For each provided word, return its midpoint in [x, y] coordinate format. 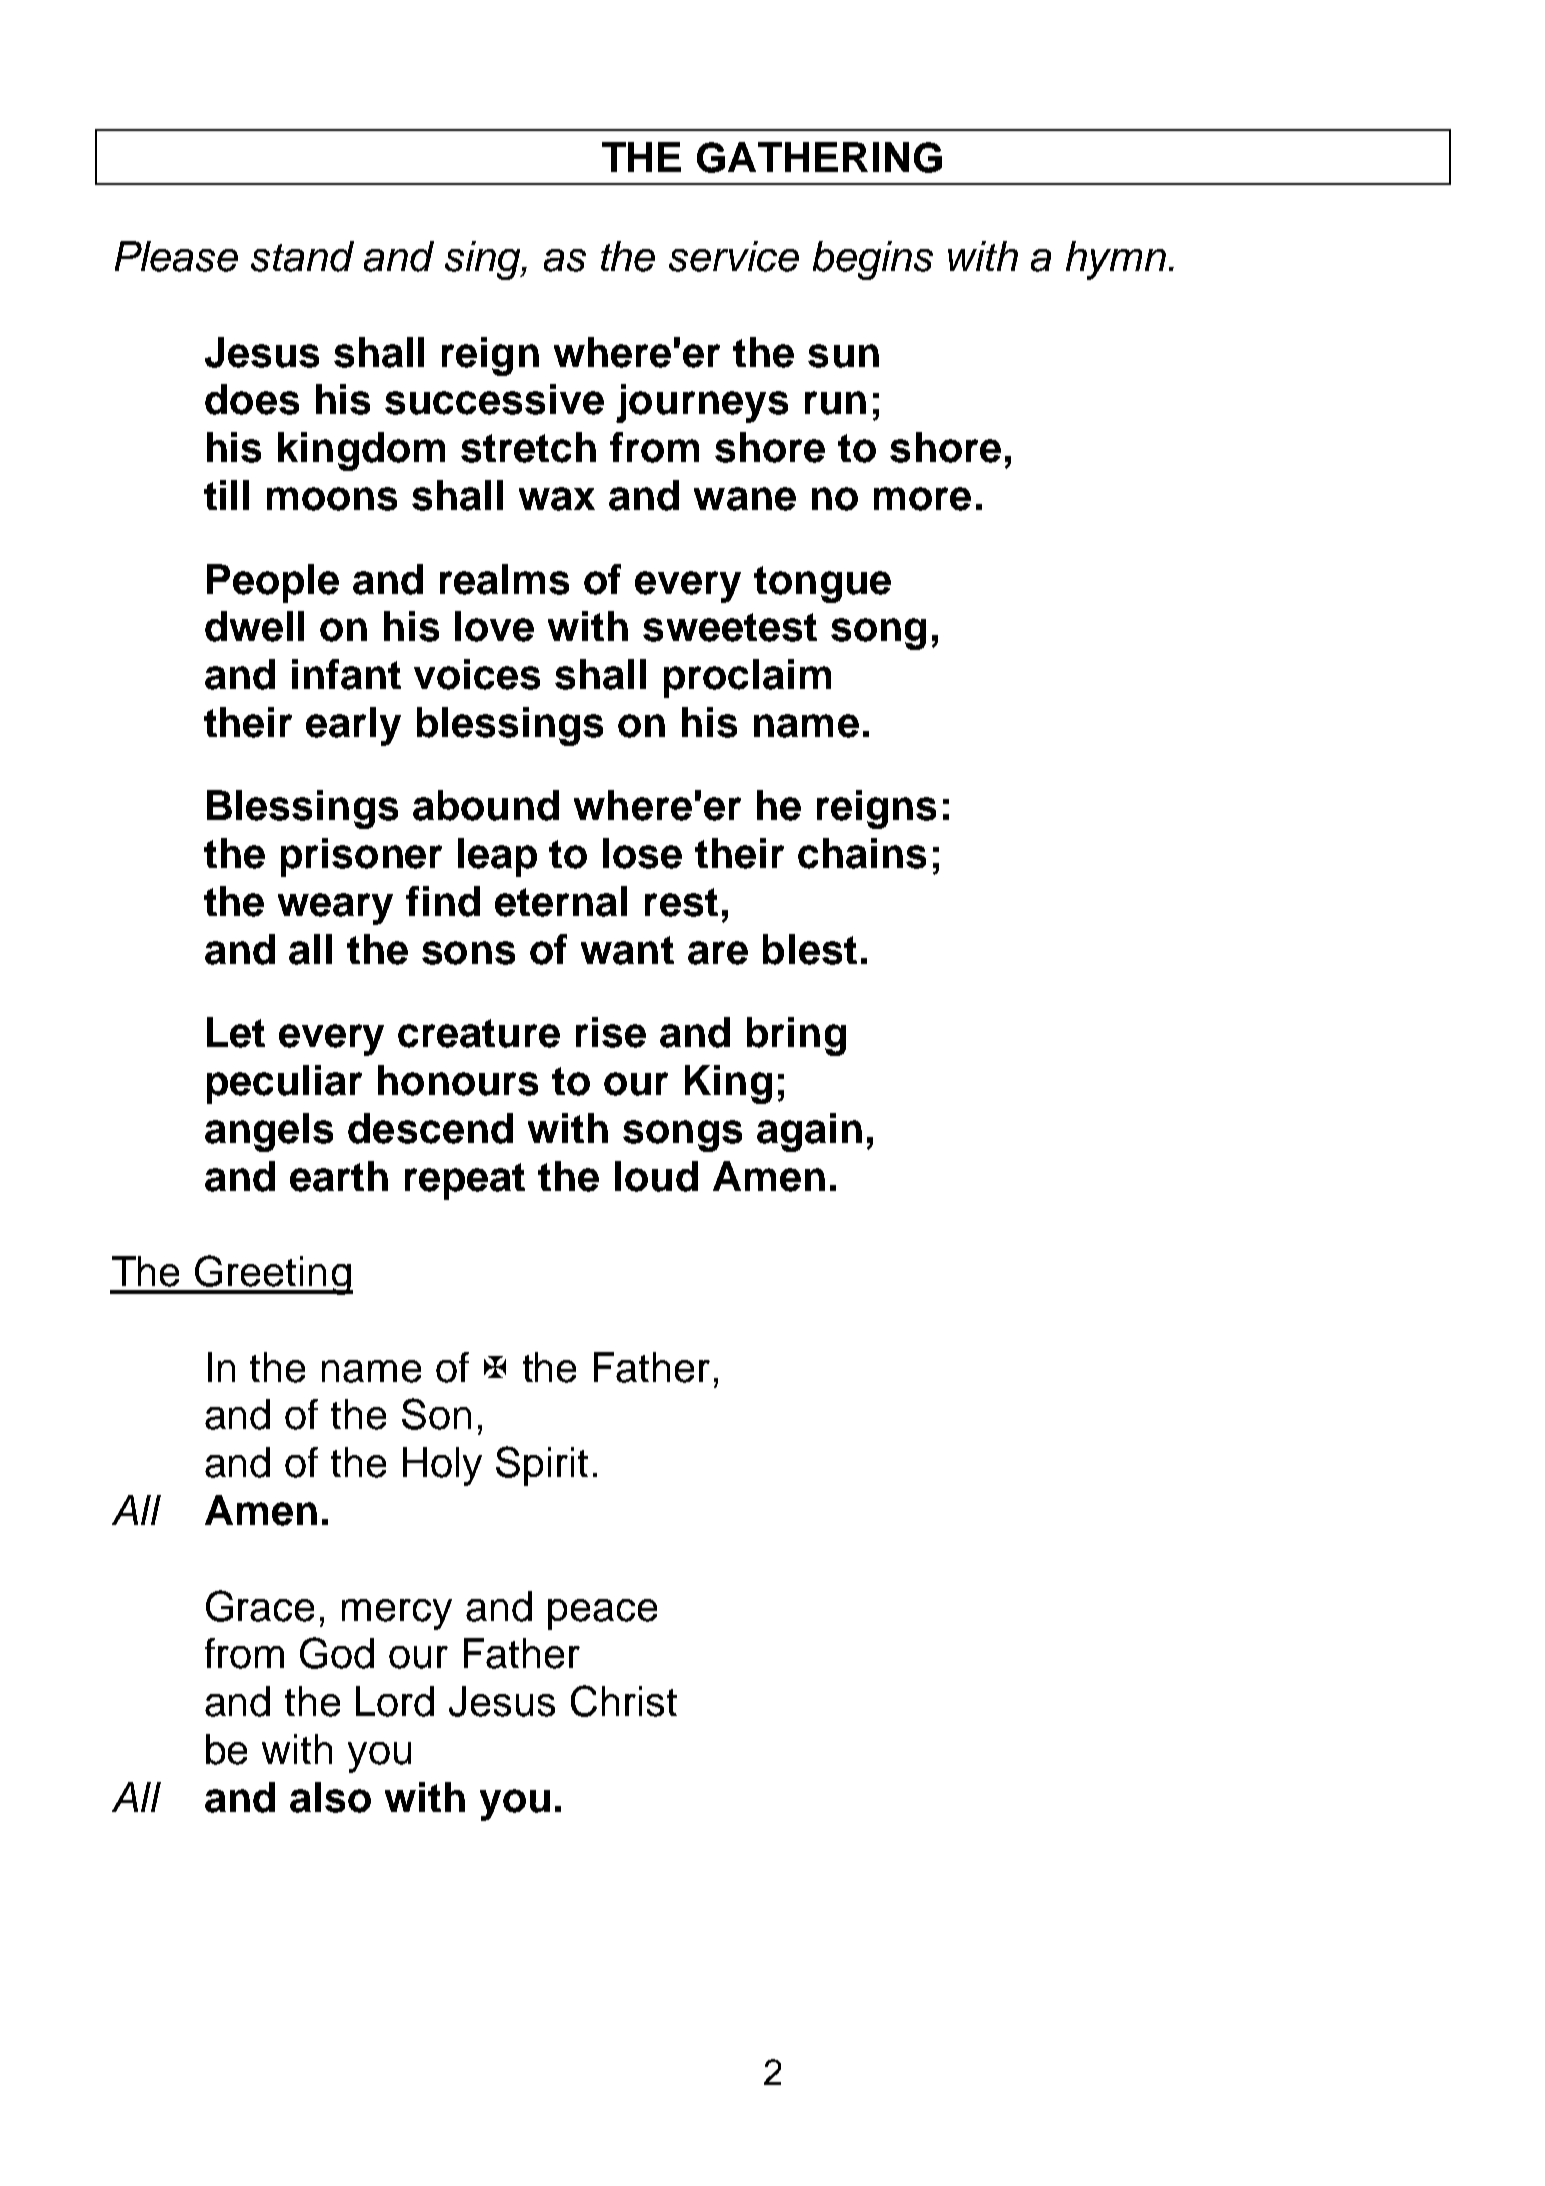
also [330, 1797]
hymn [1116, 260]
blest [810, 949]
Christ [624, 1701]
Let [236, 1032]
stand [302, 256]
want [627, 950]
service [734, 256]
